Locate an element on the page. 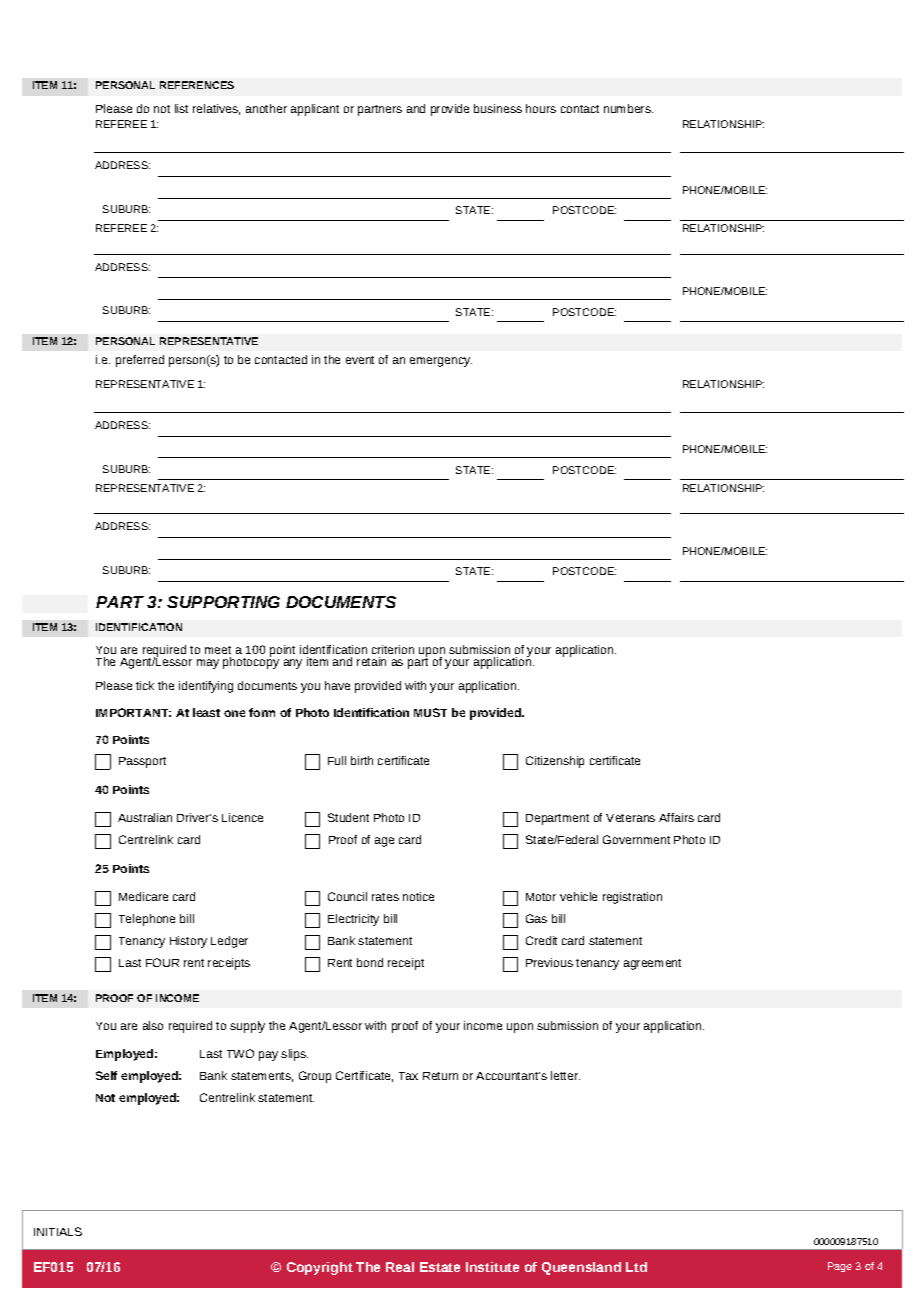 This document has height=1308, width=924. MUST is located at coordinates (430, 712).
